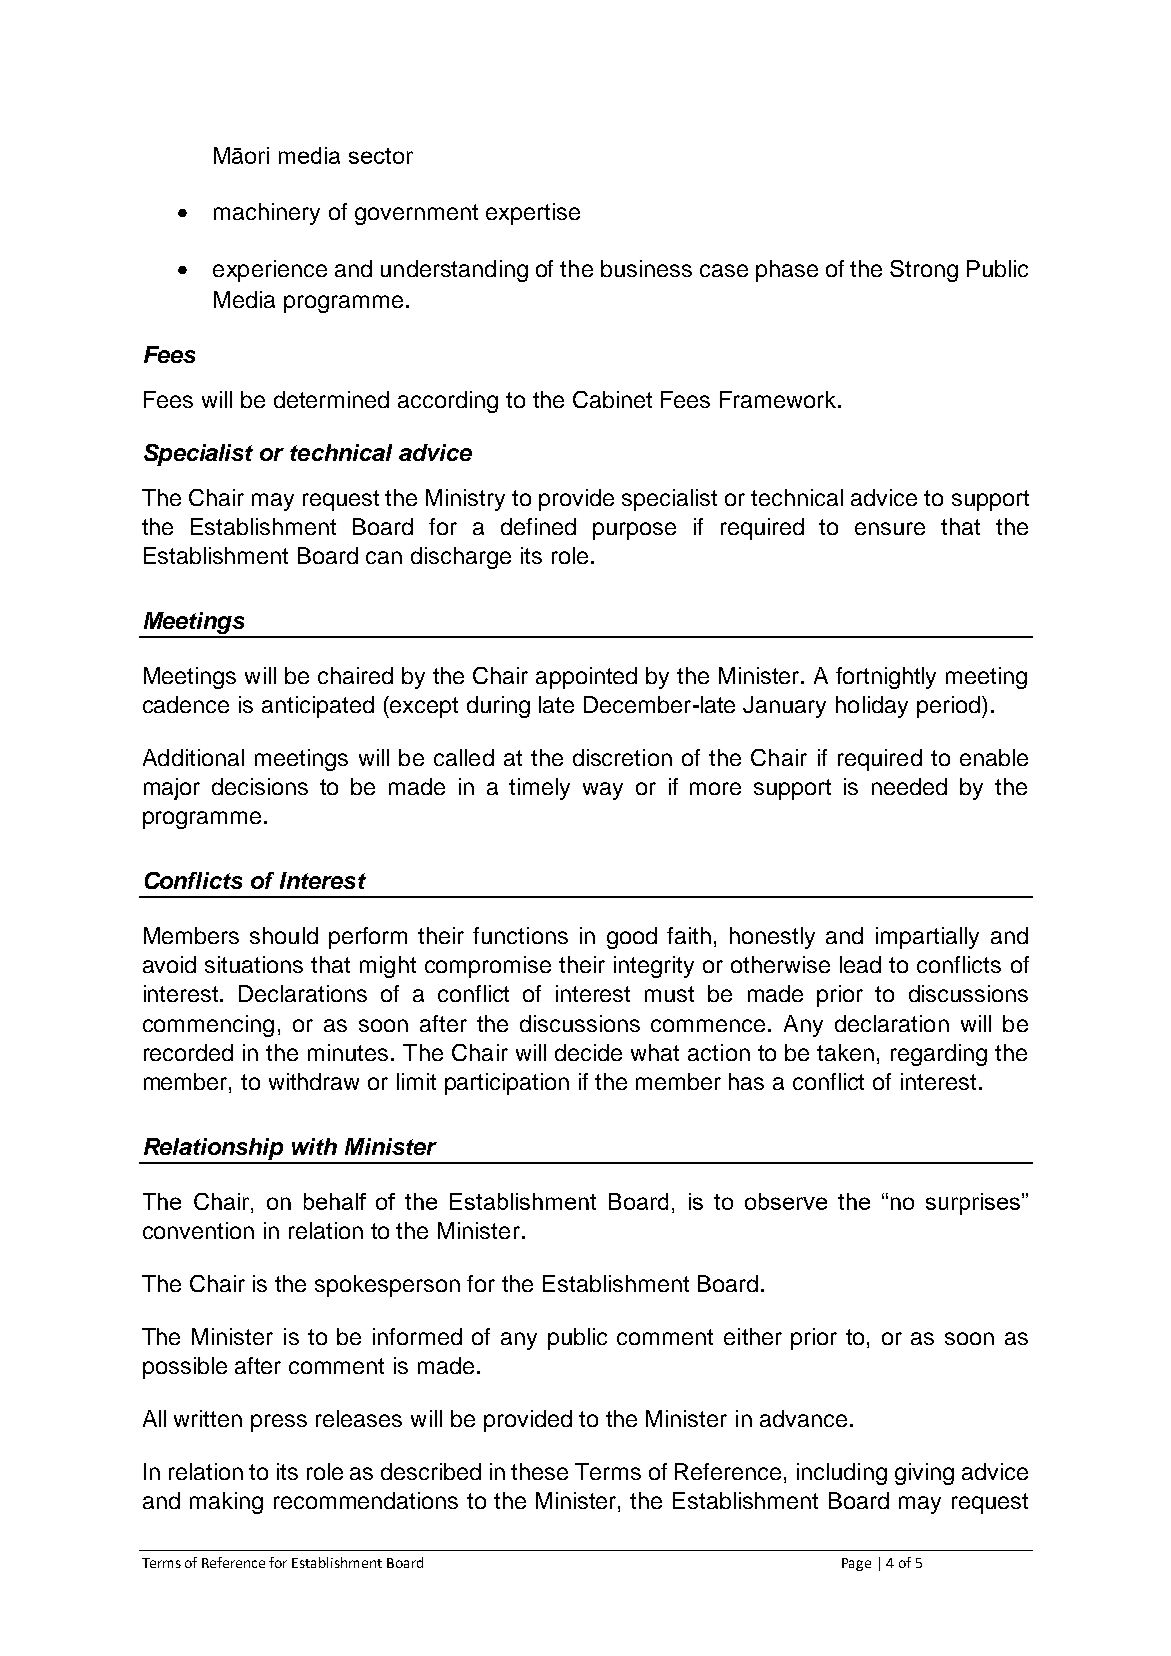 The height and width of the document is (1656, 1171). I want to click on fortnightly, so click(886, 678).
